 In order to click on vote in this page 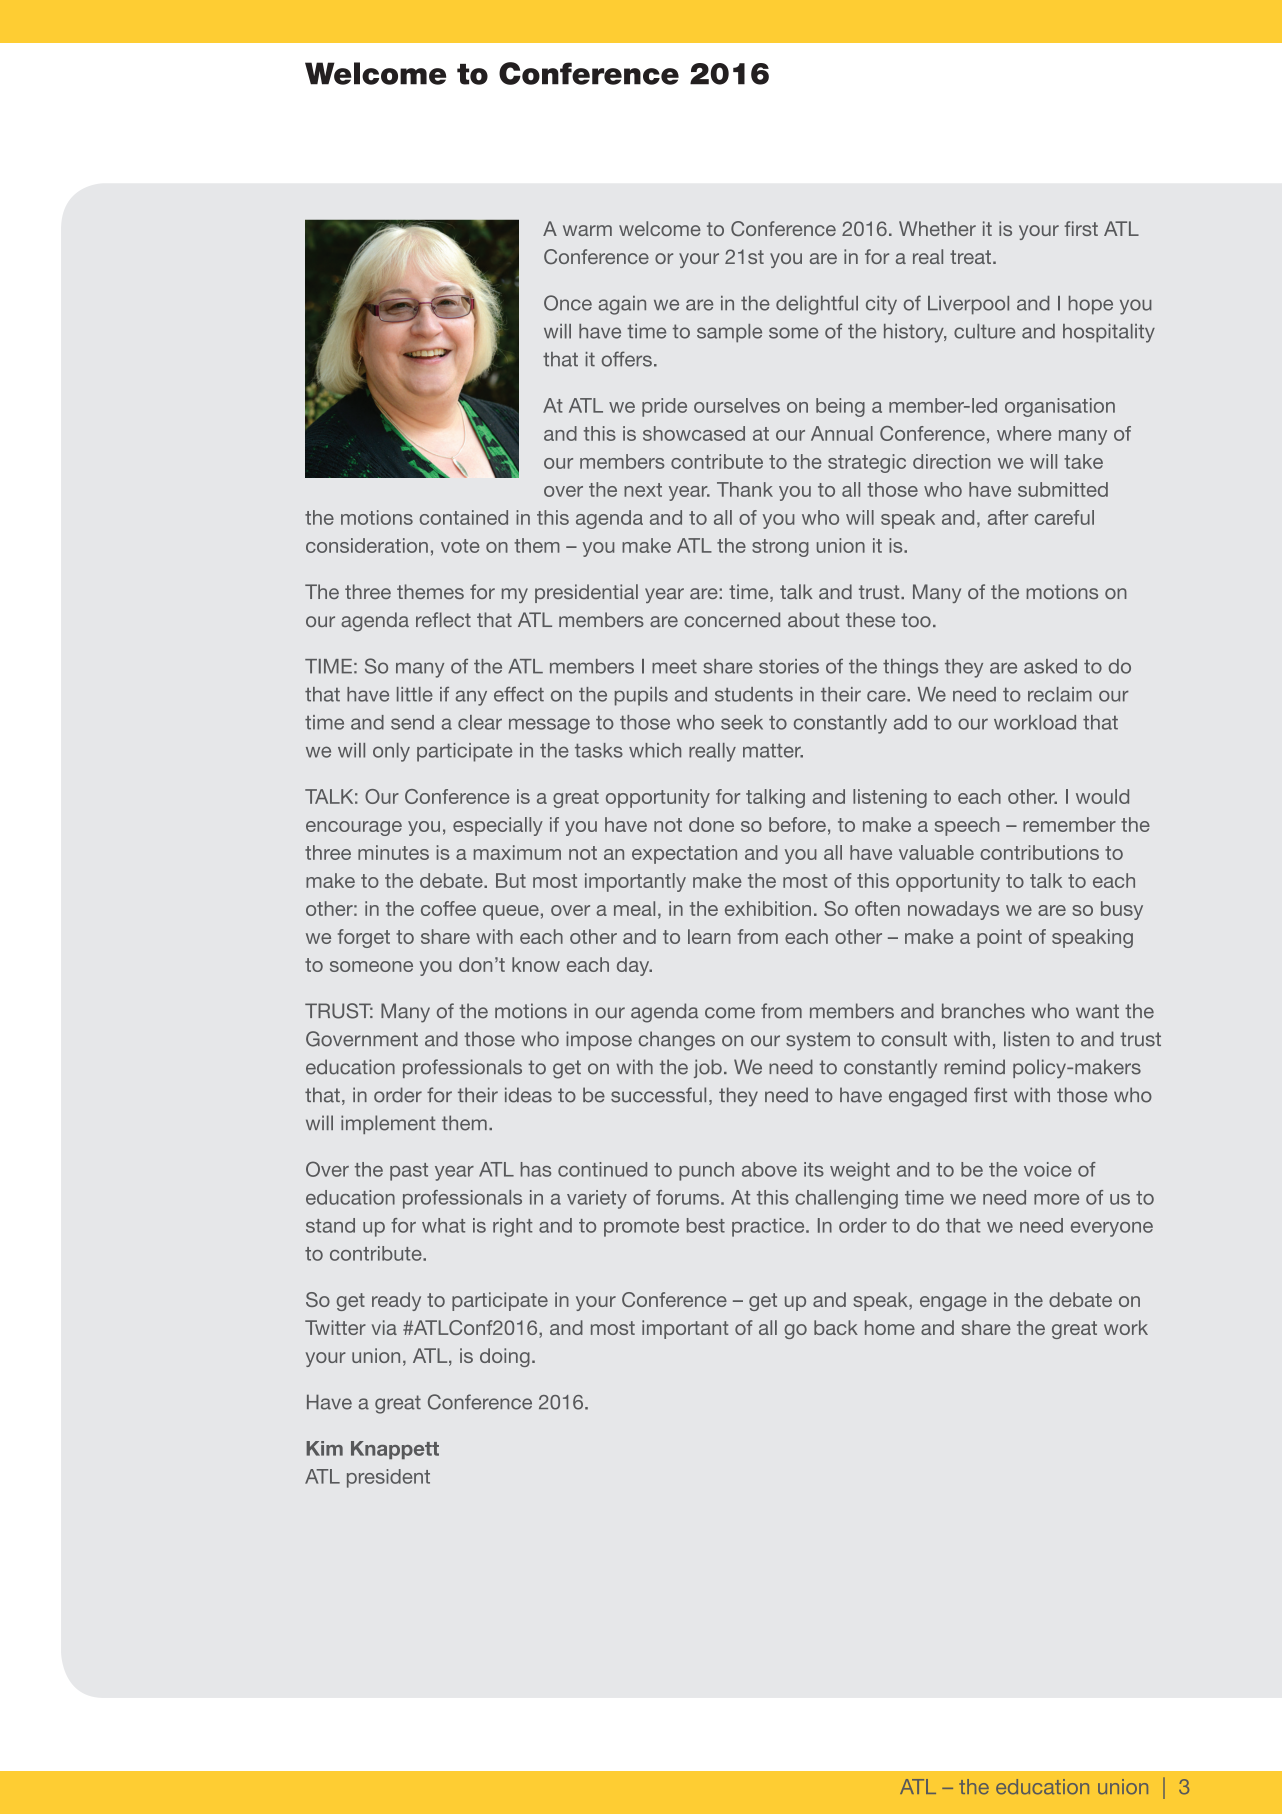, I will do `click(460, 546)`.
